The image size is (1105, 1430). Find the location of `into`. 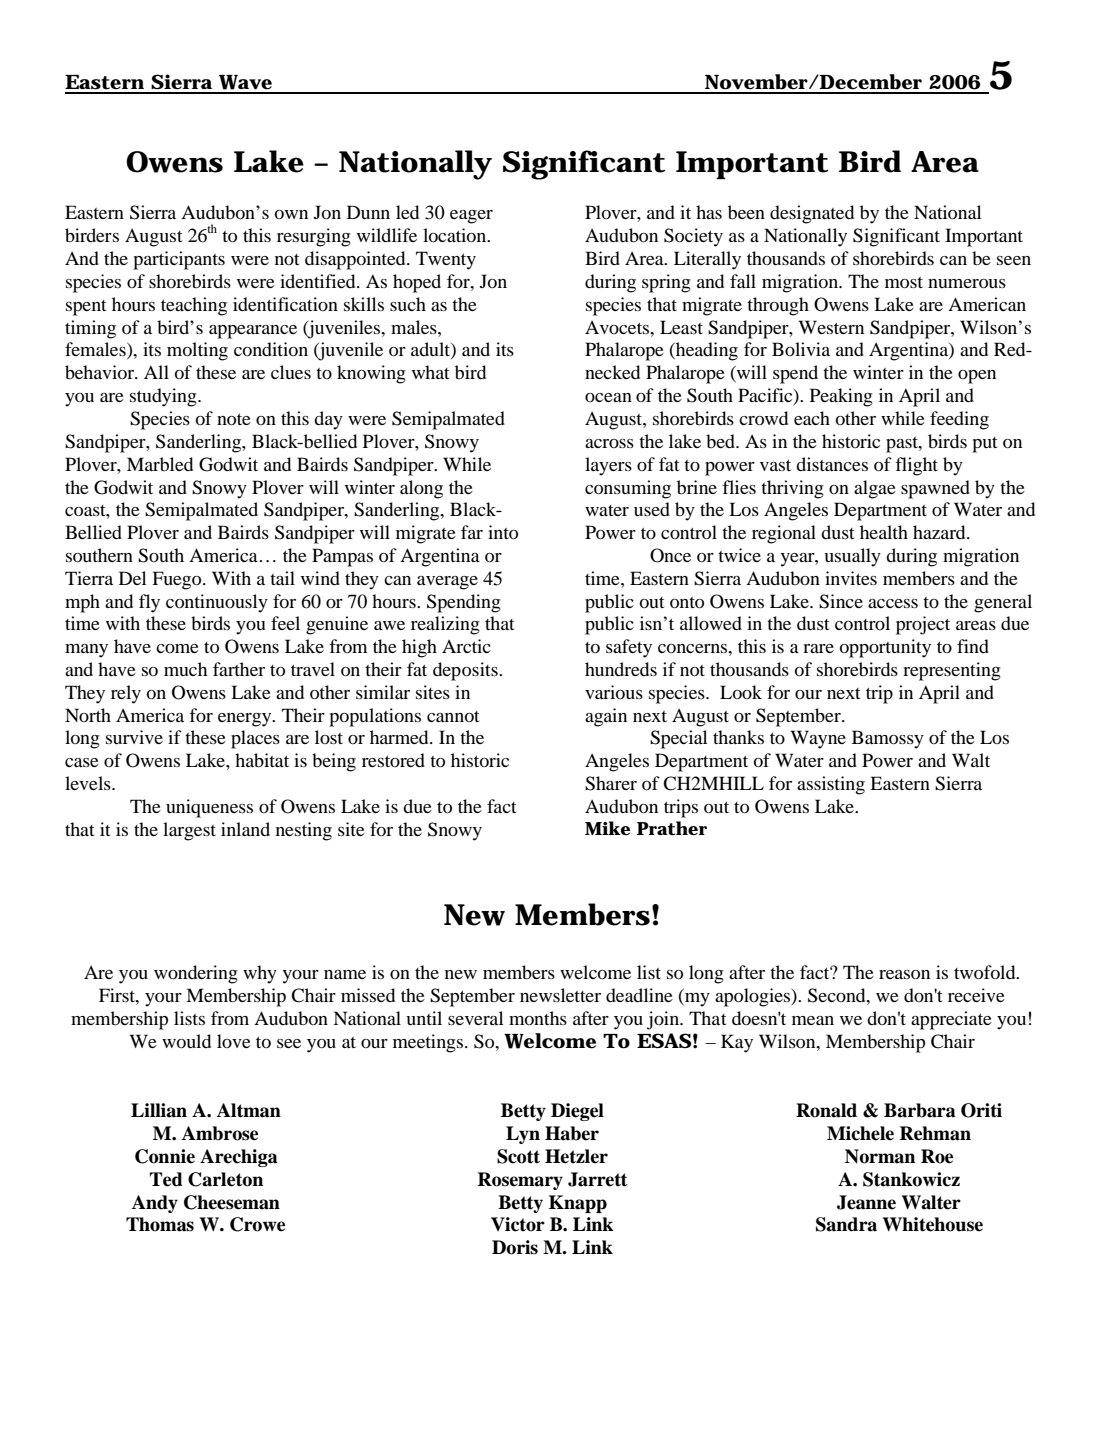

into is located at coordinates (503, 532).
